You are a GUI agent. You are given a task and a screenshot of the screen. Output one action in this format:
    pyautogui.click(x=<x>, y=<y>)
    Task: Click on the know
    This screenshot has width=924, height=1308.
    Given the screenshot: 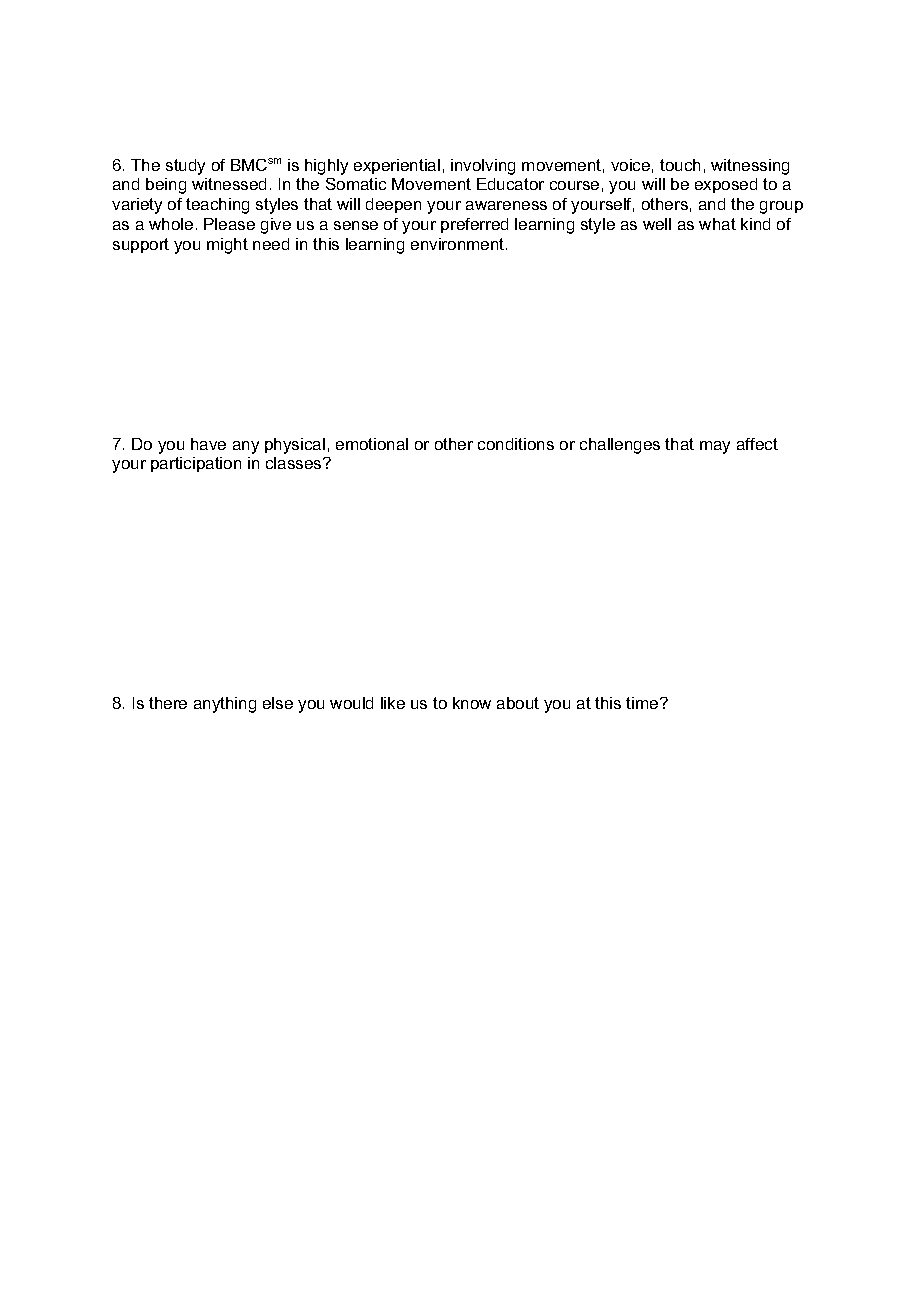 What is the action you would take?
    pyautogui.click(x=472, y=703)
